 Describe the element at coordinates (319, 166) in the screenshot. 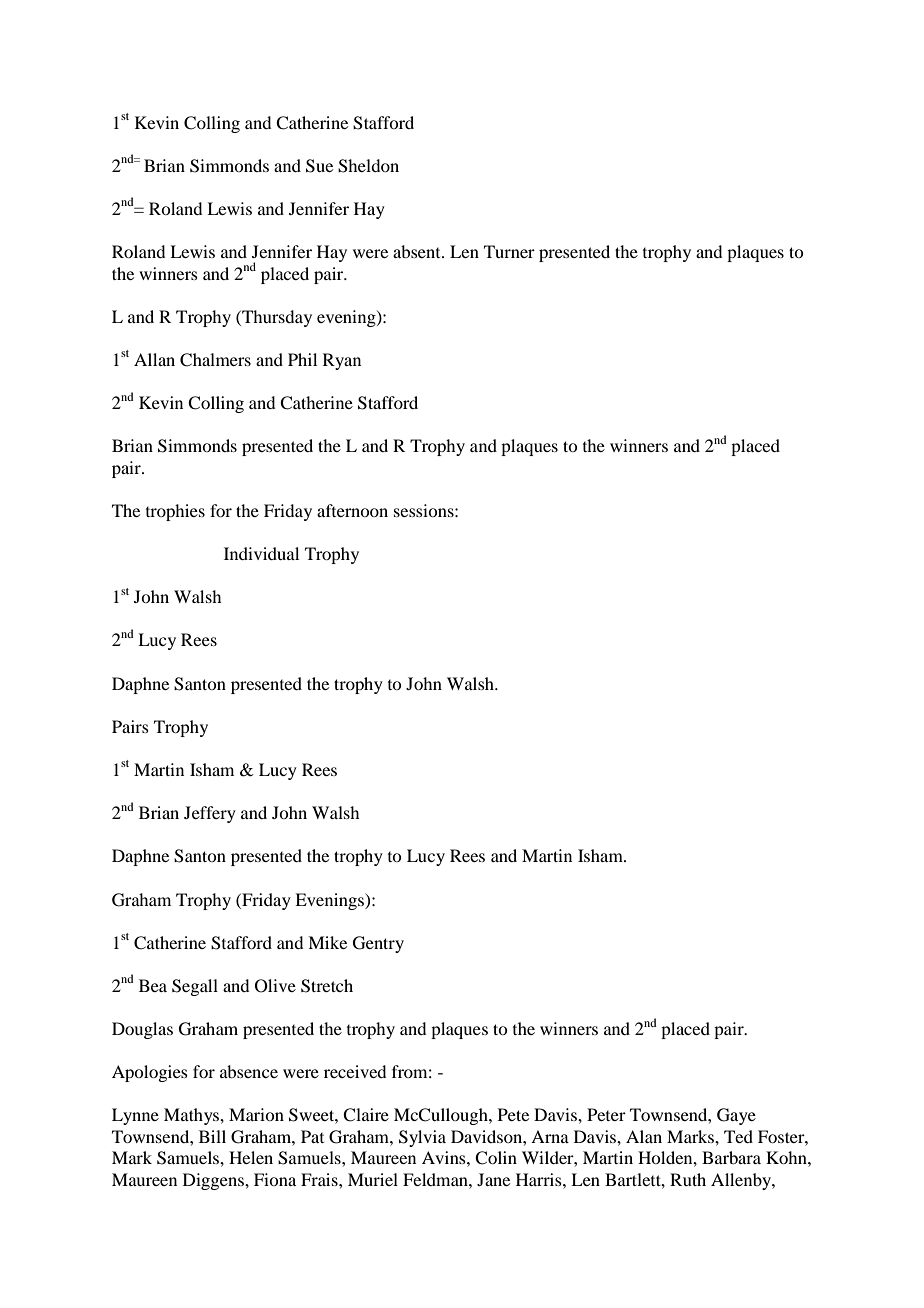

I see `Sue` at that location.
